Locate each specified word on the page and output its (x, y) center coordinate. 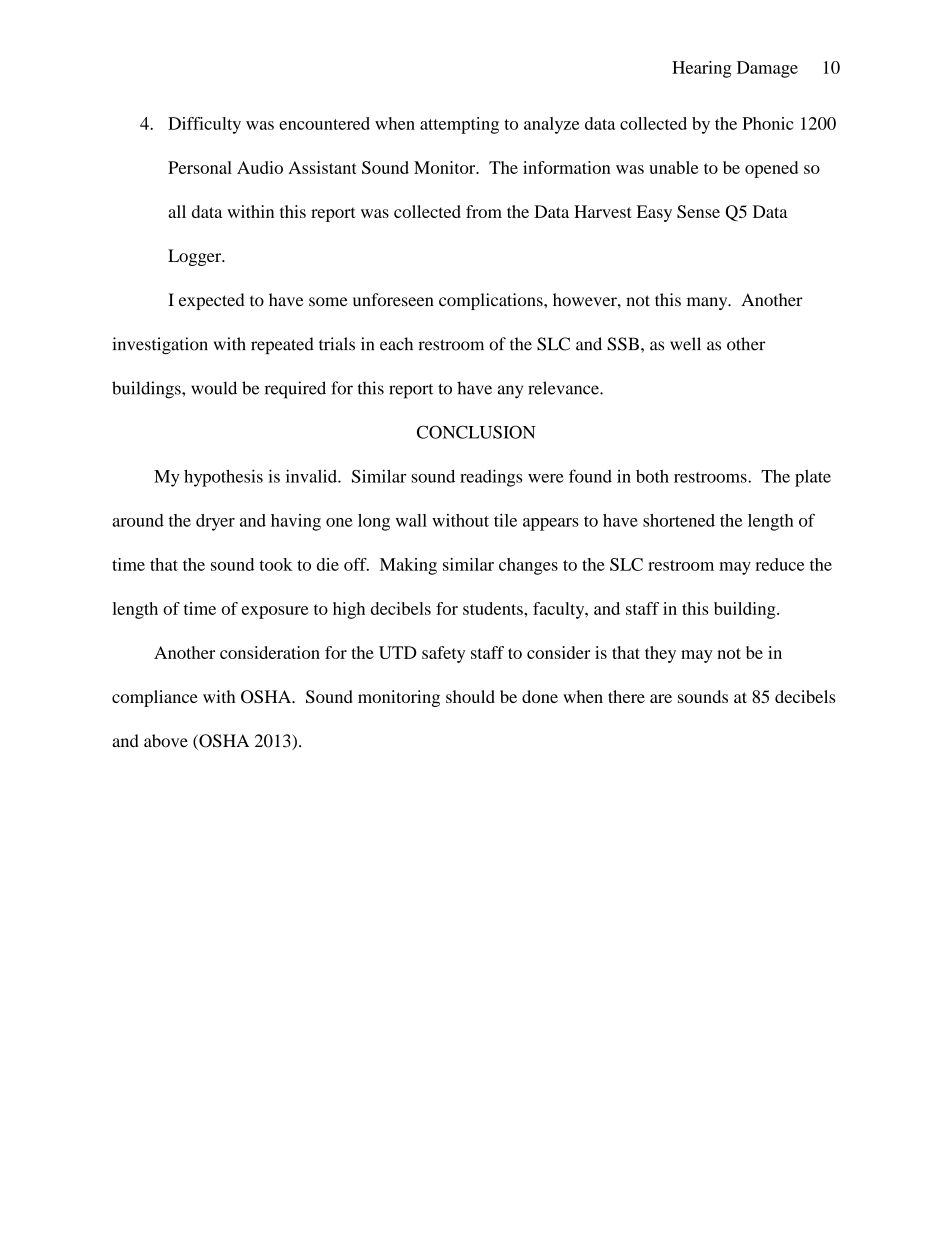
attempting (459, 125)
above (166, 740)
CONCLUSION (476, 432)
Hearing (701, 69)
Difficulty (204, 125)
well (685, 344)
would (214, 388)
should (470, 696)
